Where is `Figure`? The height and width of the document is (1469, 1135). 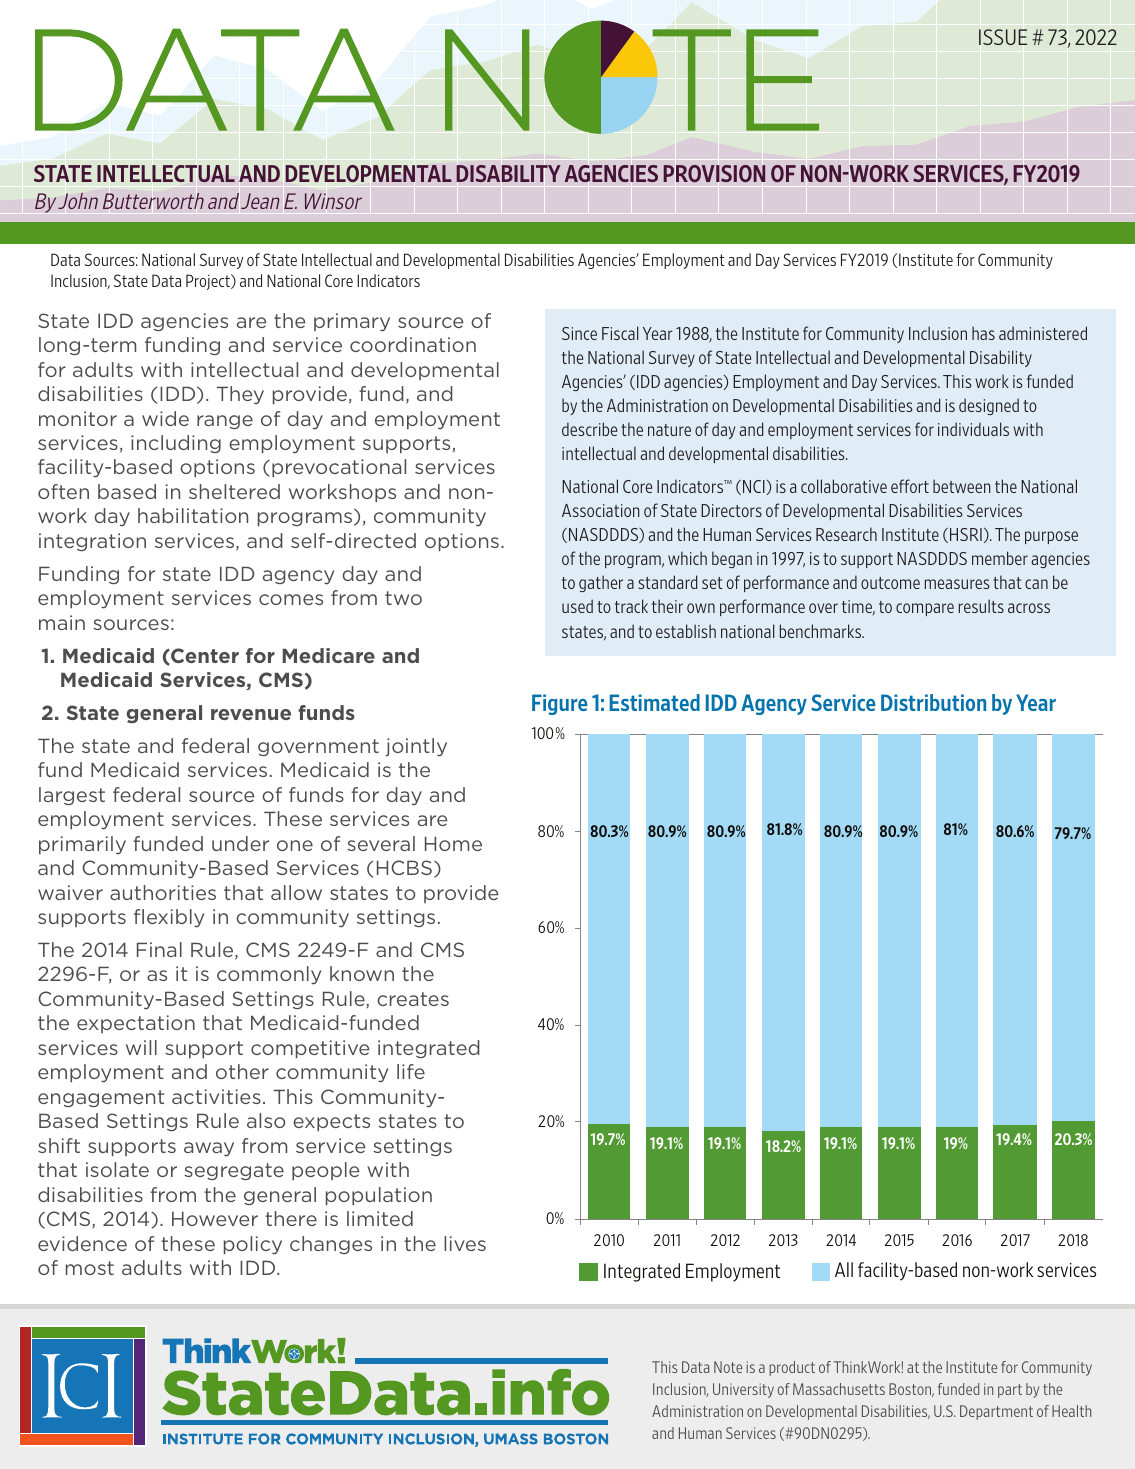
Figure is located at coordinates (560, 704).
